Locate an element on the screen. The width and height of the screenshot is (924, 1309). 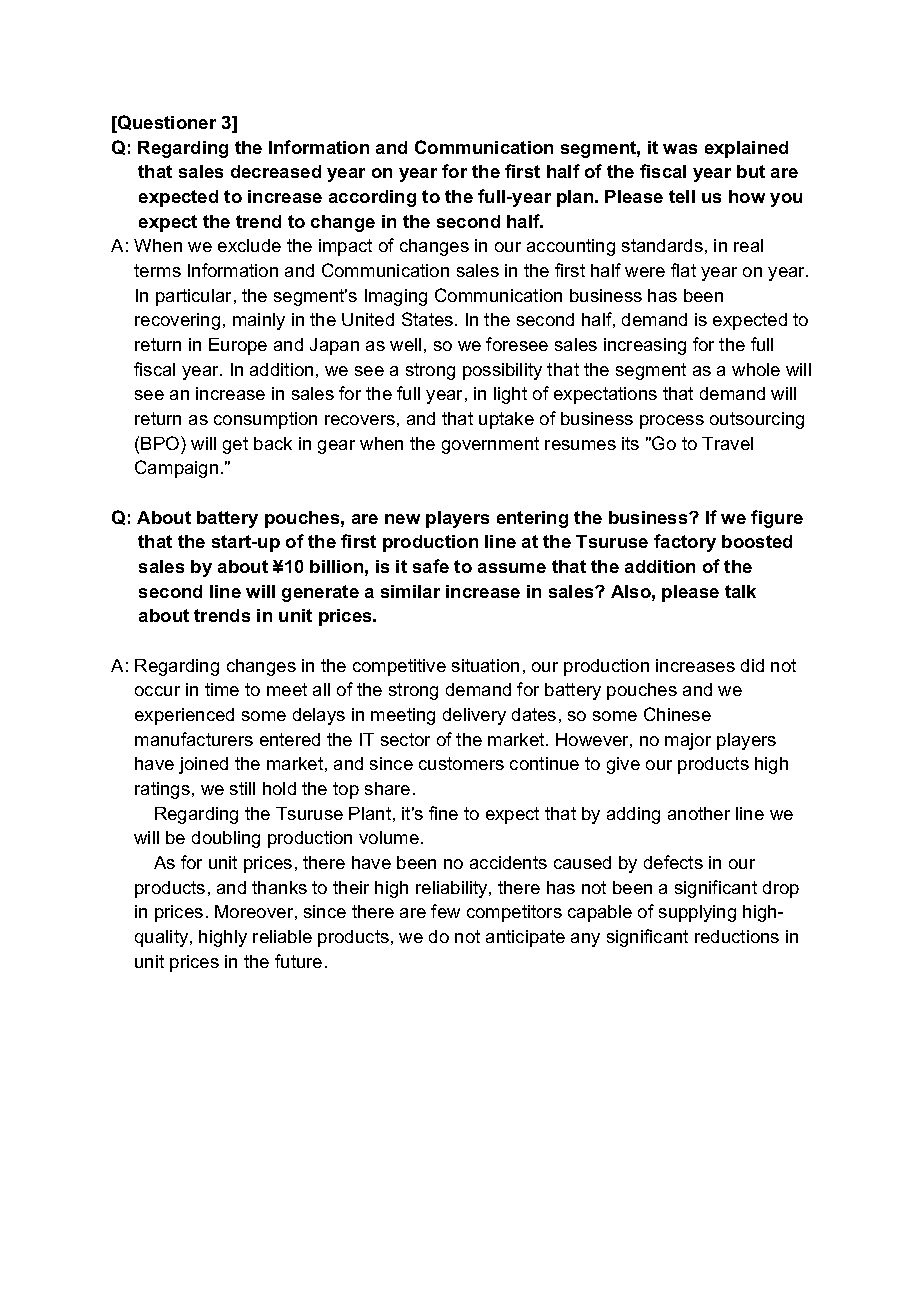
another is located at coordinates (699, 813).
